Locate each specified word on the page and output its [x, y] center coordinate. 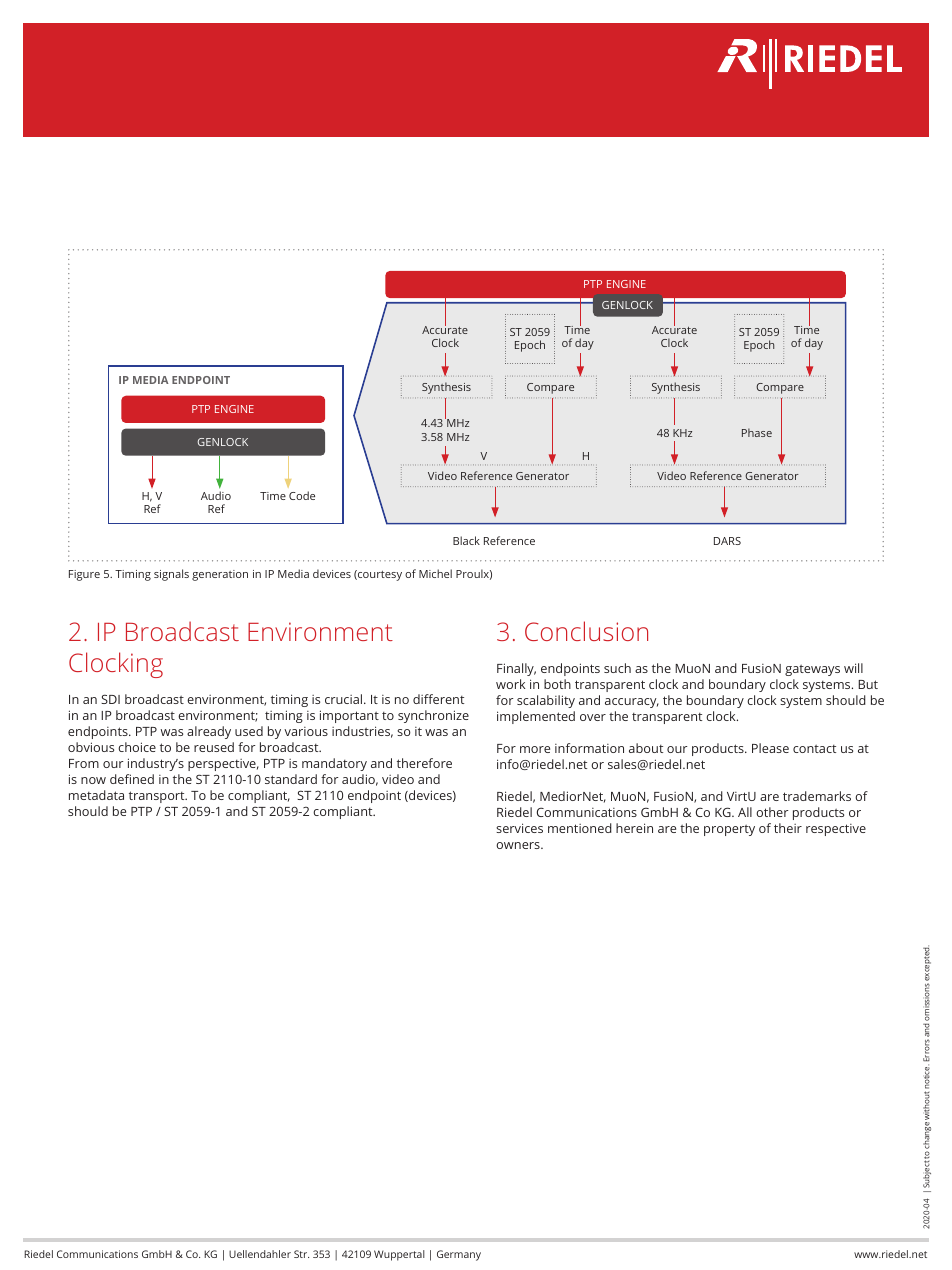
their [788, 828]
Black [466, 540]
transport [158, 797]
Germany [459, 1255]
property [729, 830]
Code [302, 495]
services [519, 828]
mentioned [580, 828]
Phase [757, 432]
